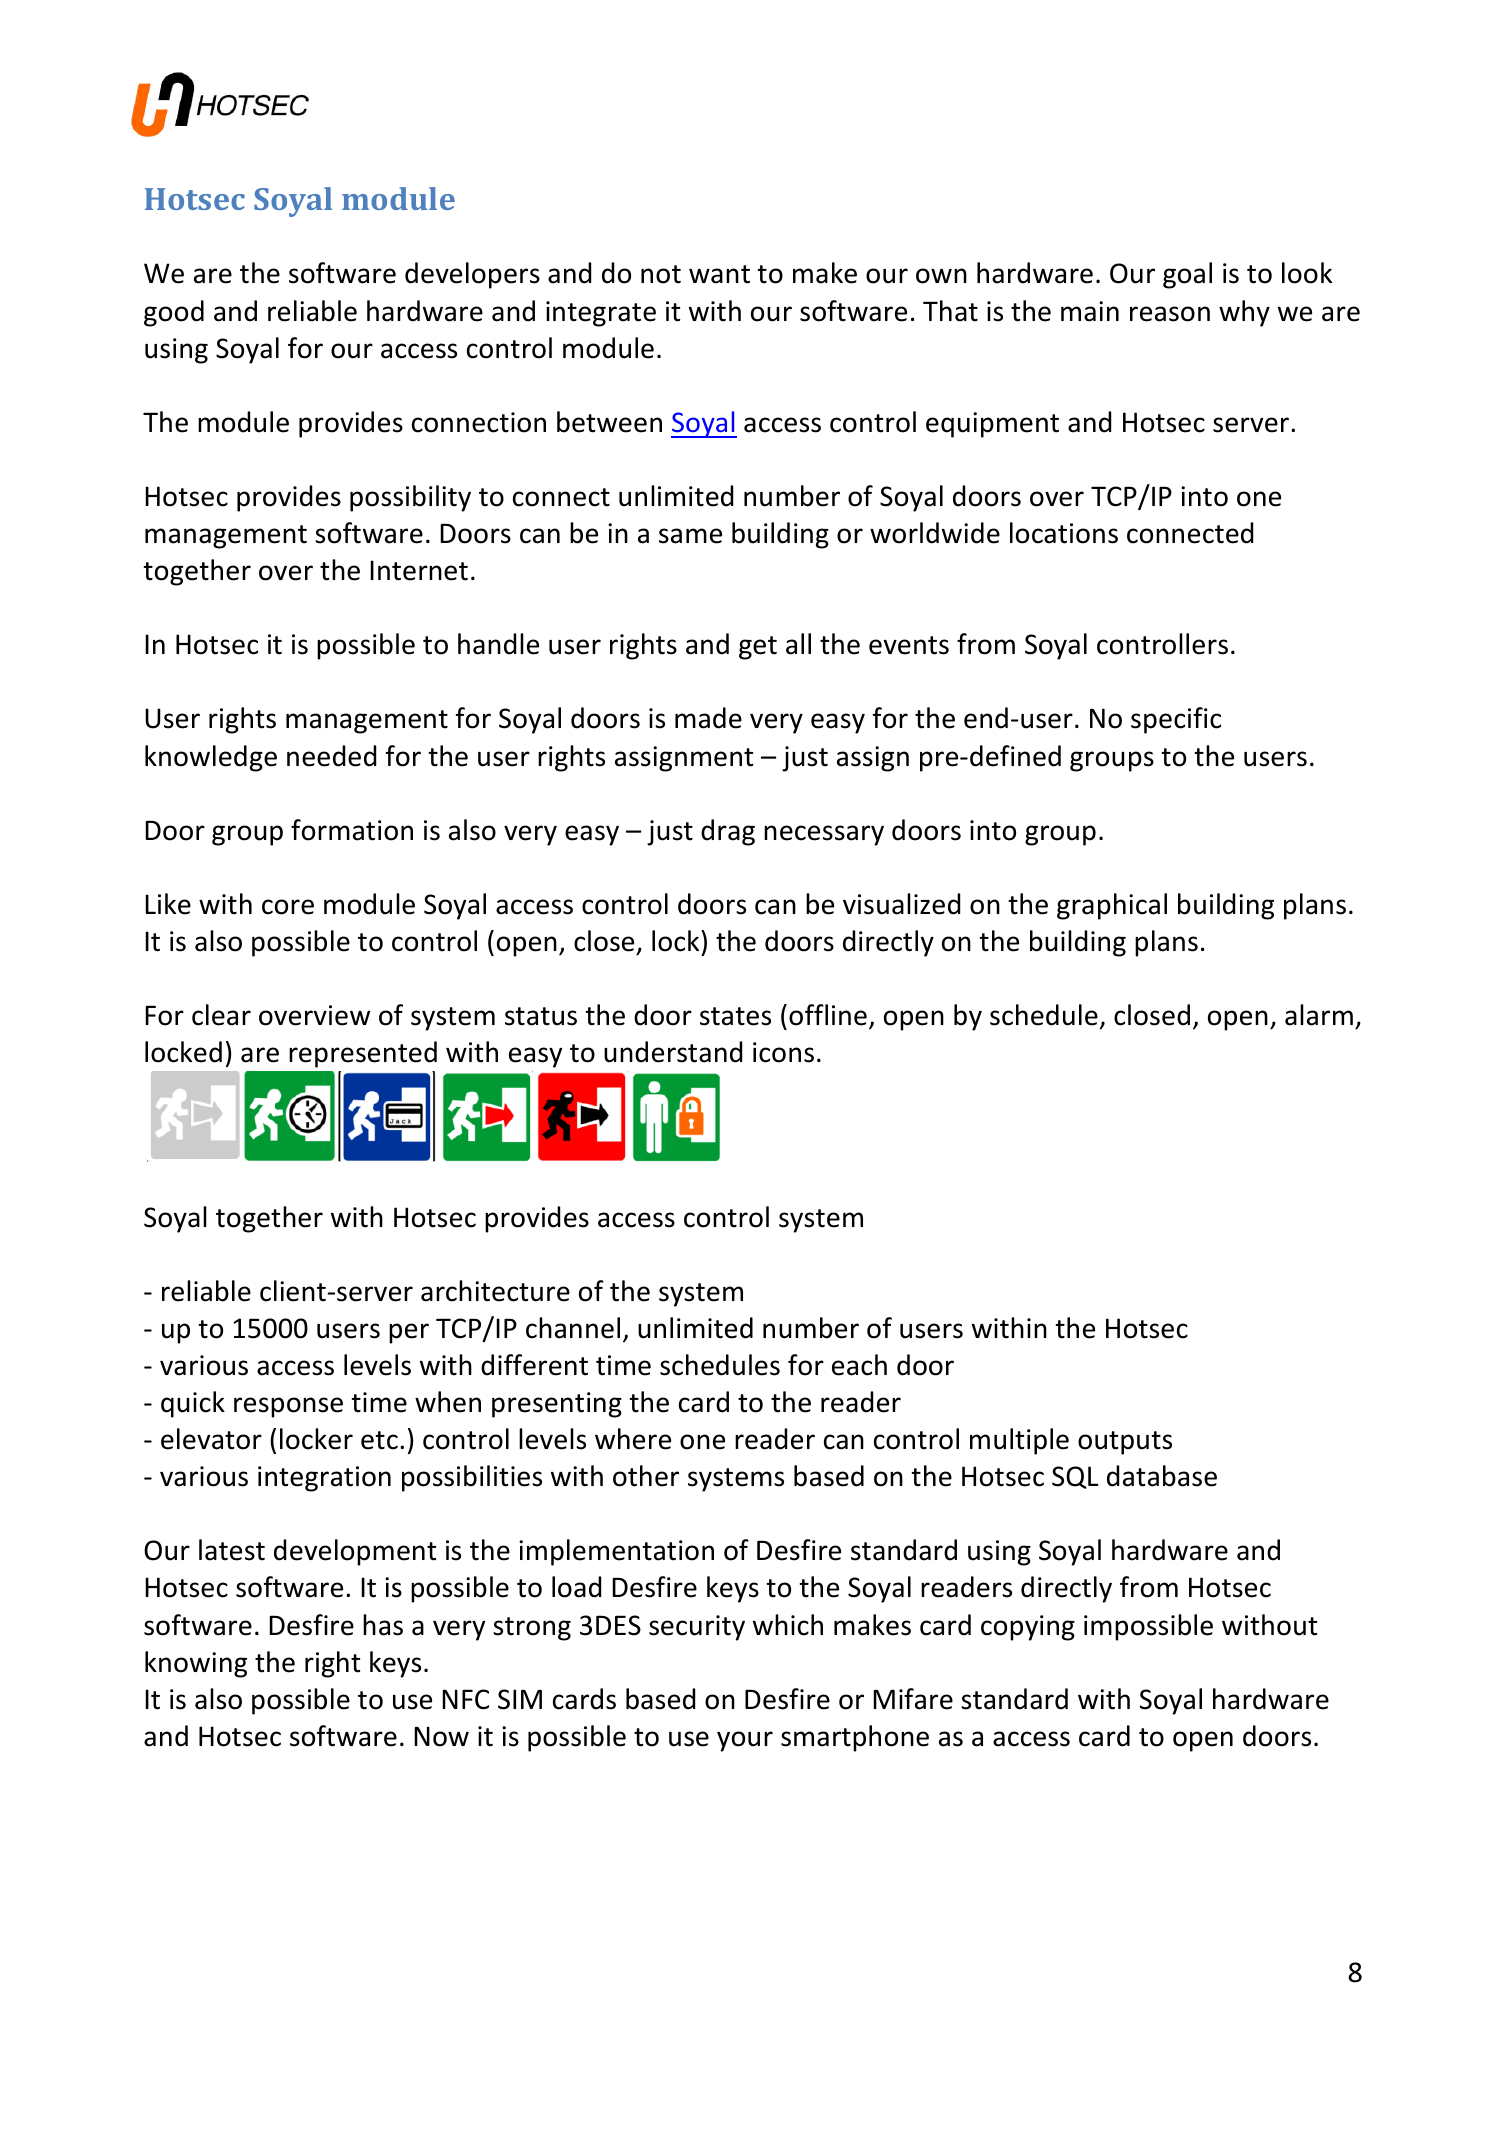 This image has width=1506, height=2132. I want to click on clear, so click(221, 1015).
